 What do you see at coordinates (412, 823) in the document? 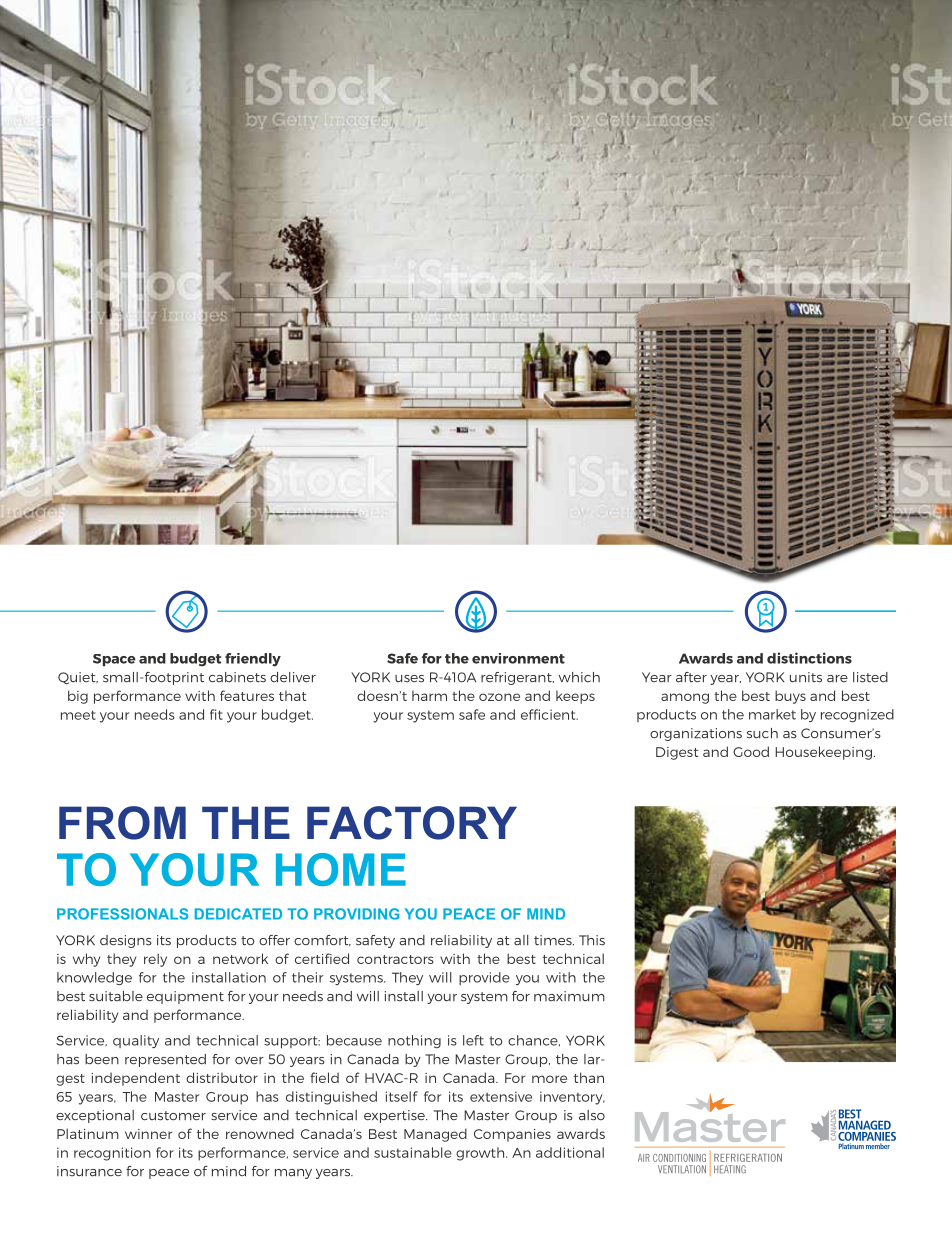
I see `FACTORY` at bounding box center [412, 823].
